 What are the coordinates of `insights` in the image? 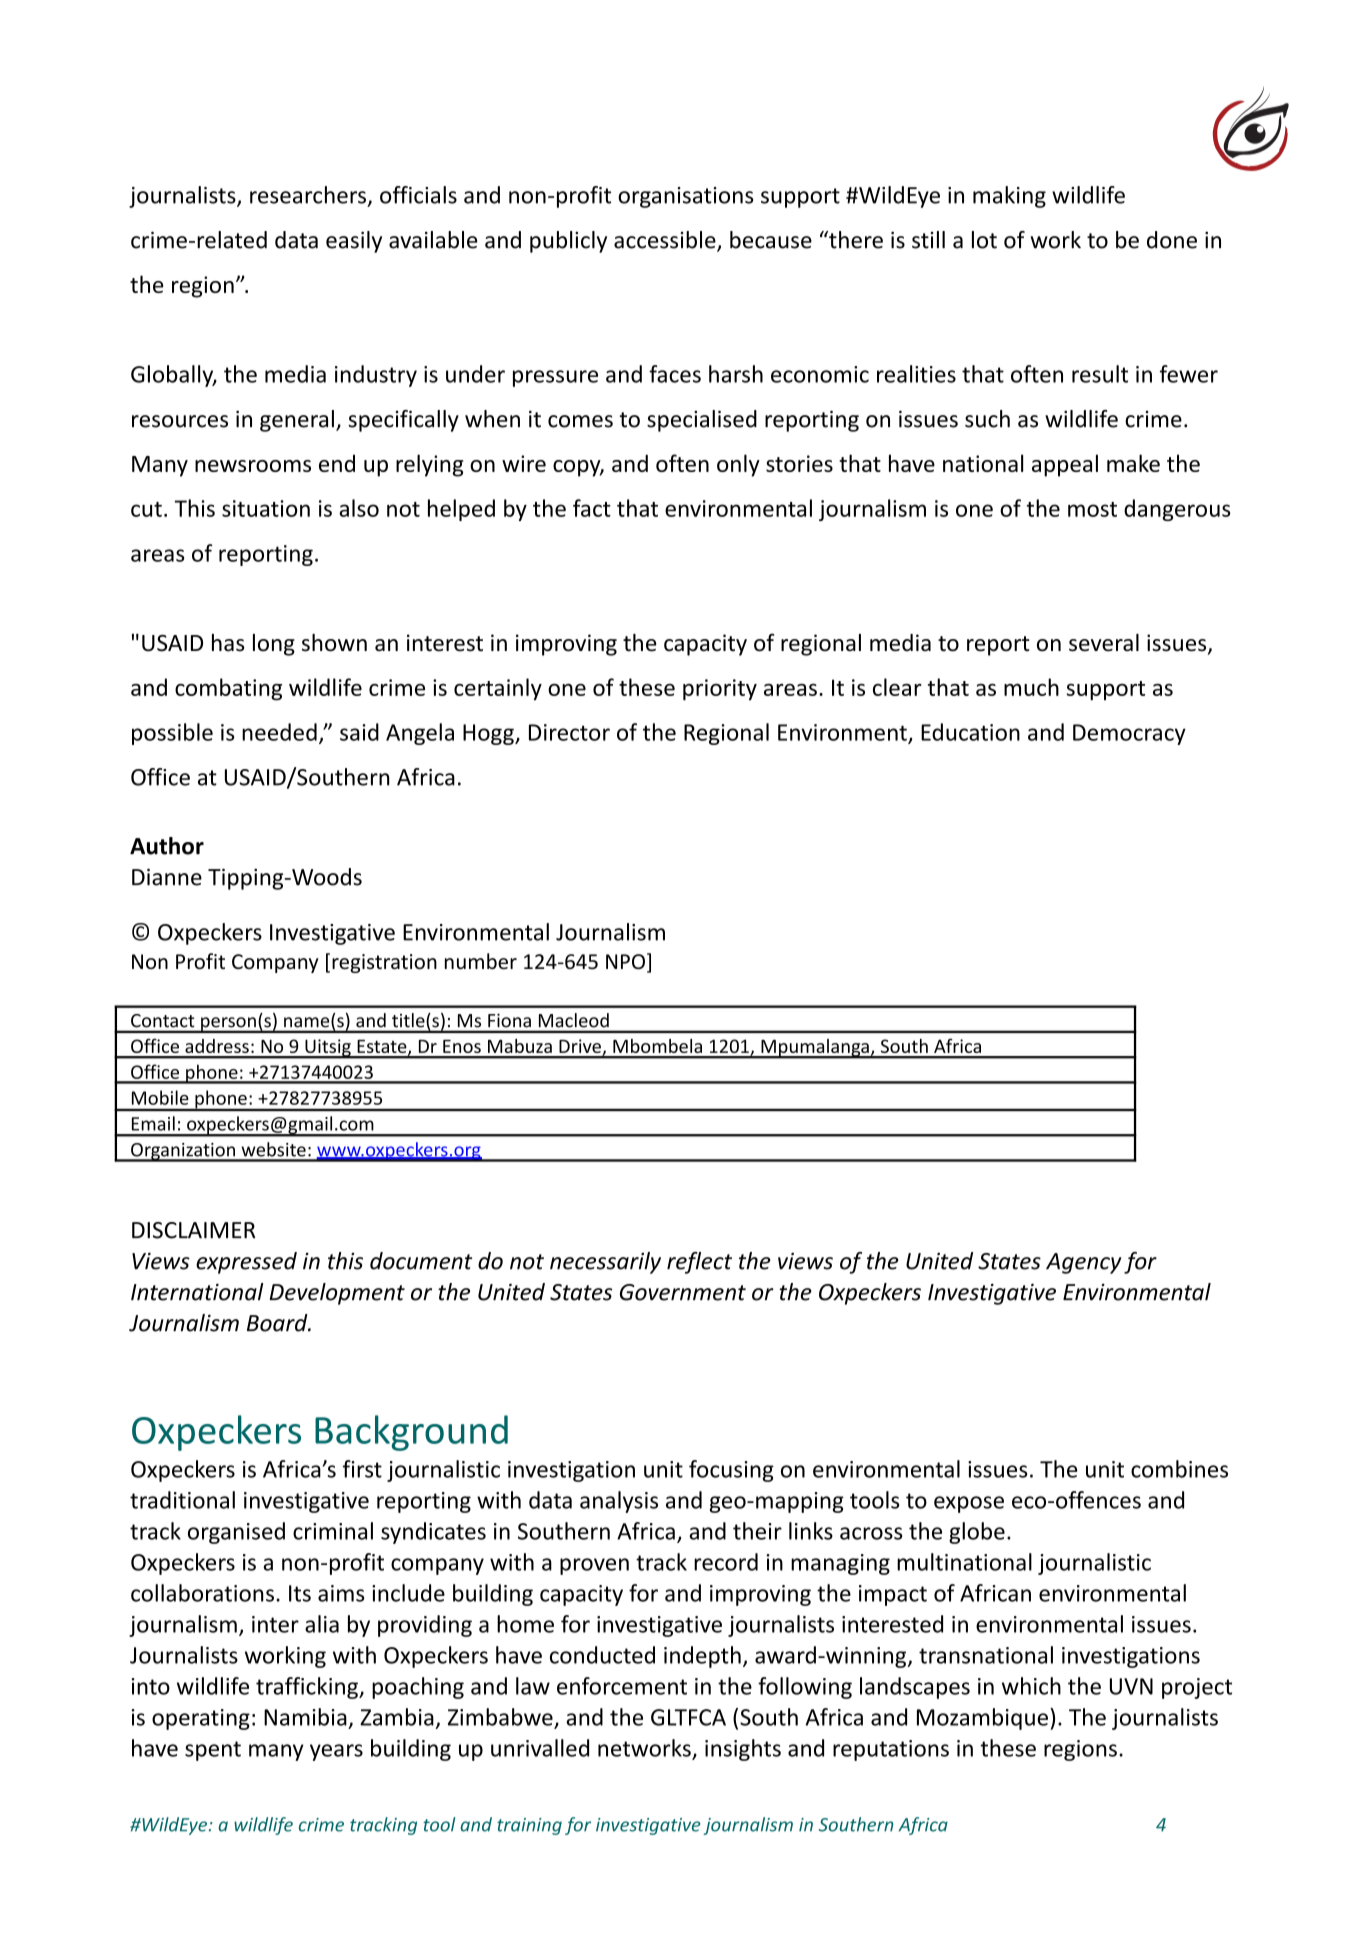 It's located at (743, 1750).
